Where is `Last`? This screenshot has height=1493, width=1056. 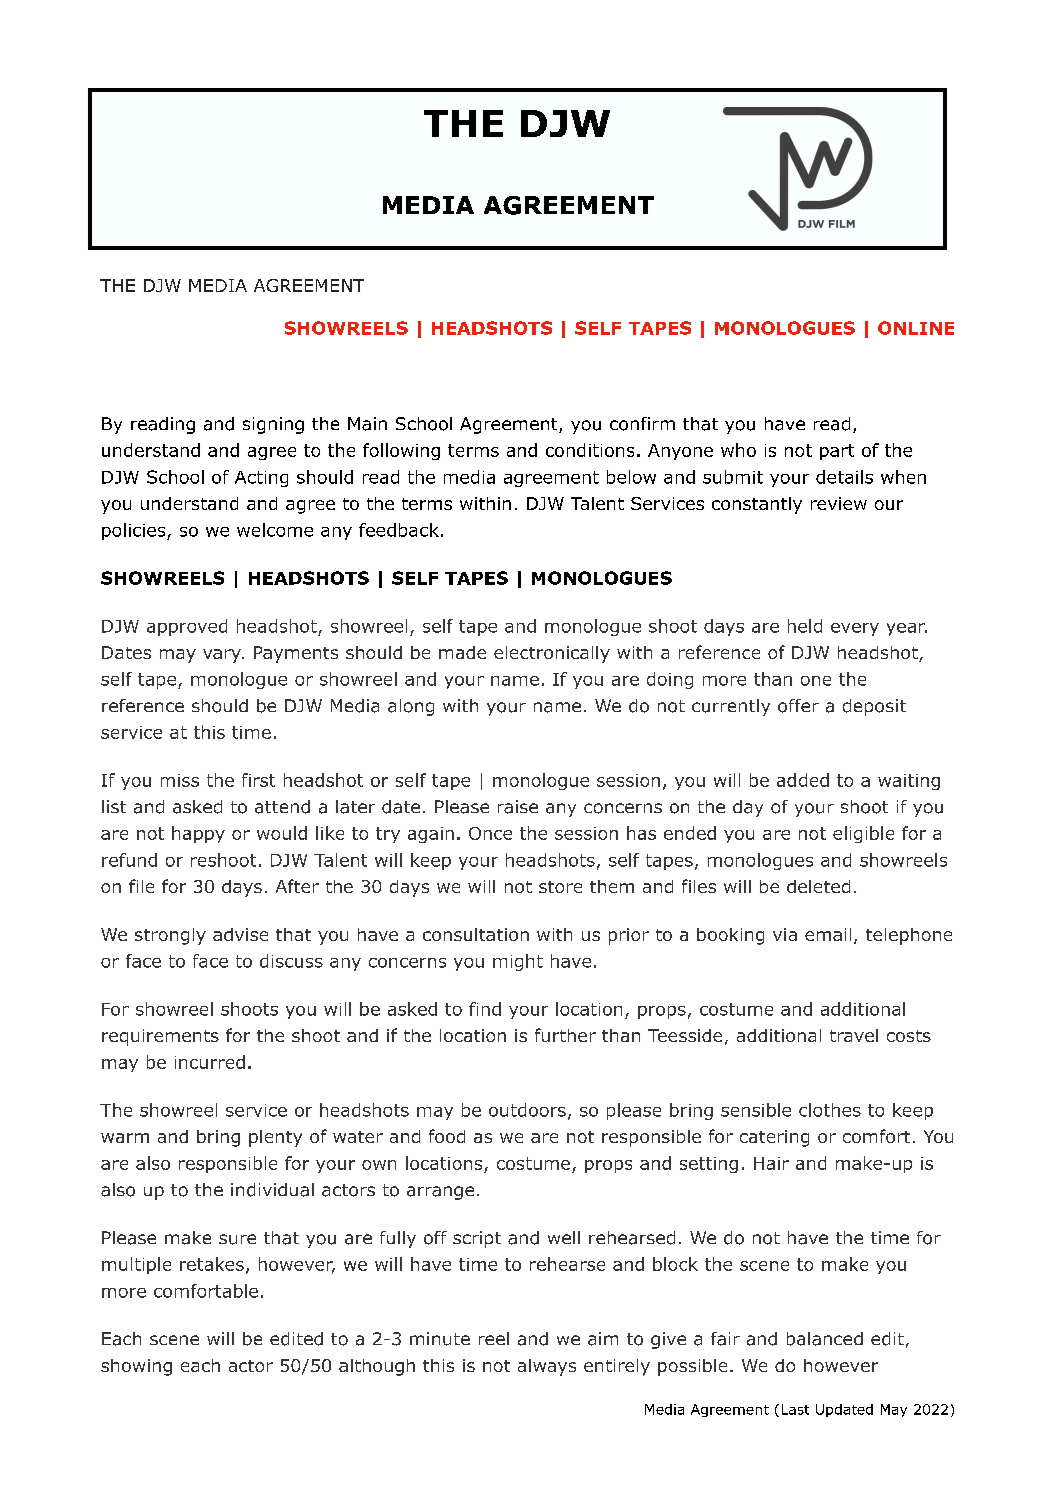 Last is located at coordinates (795, 1409).
